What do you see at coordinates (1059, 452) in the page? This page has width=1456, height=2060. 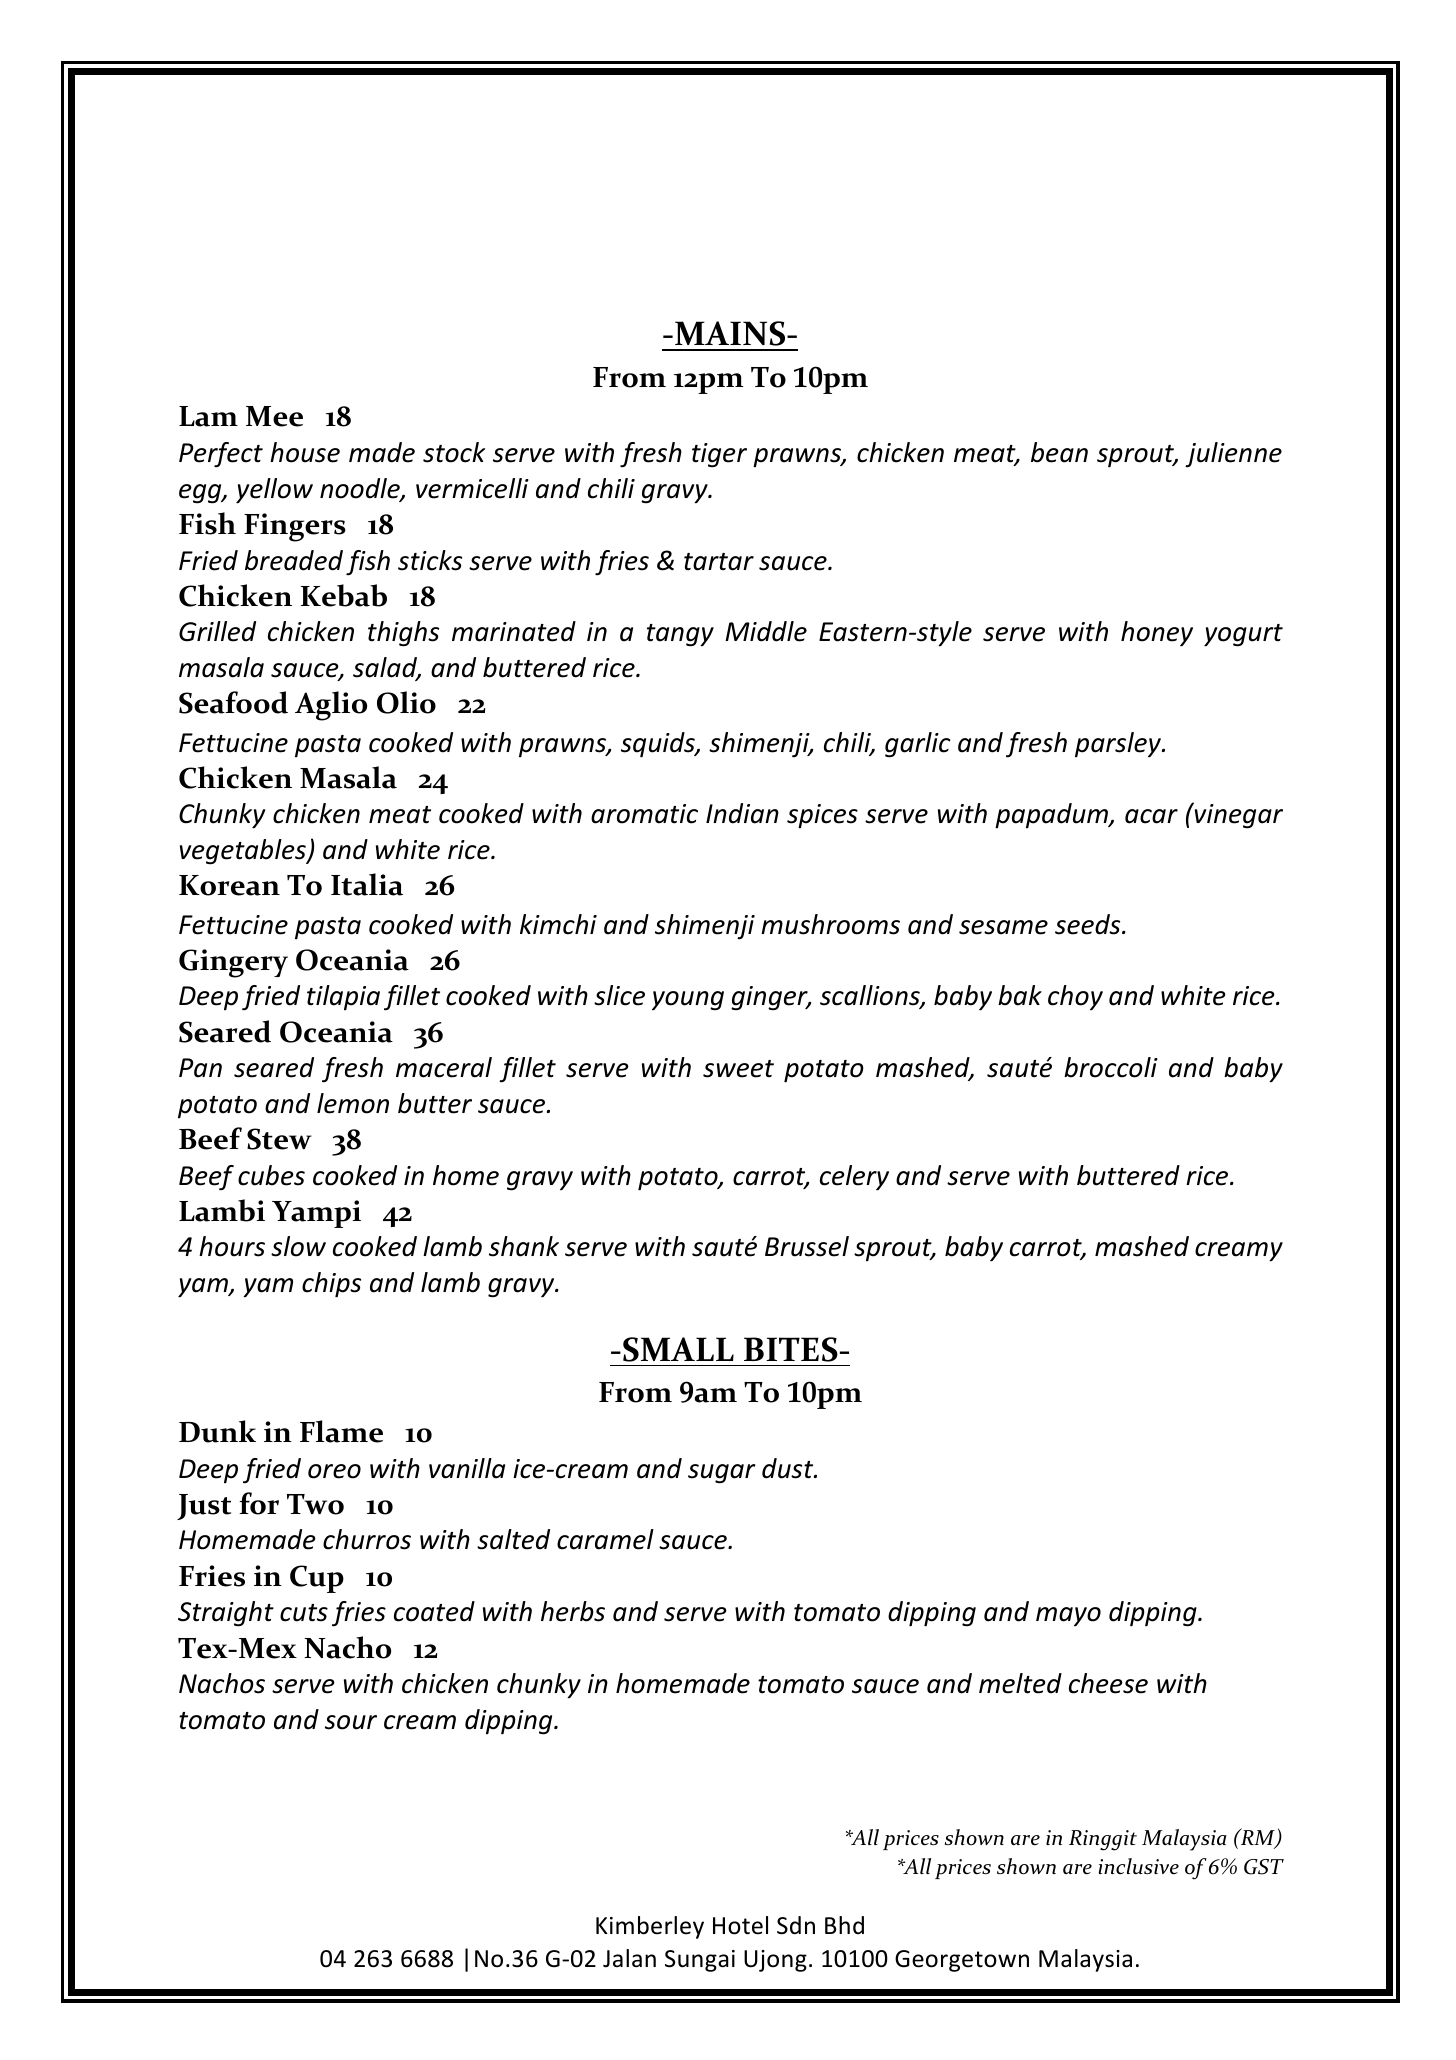 I see `bean` at bounding box center [1059, 452].
